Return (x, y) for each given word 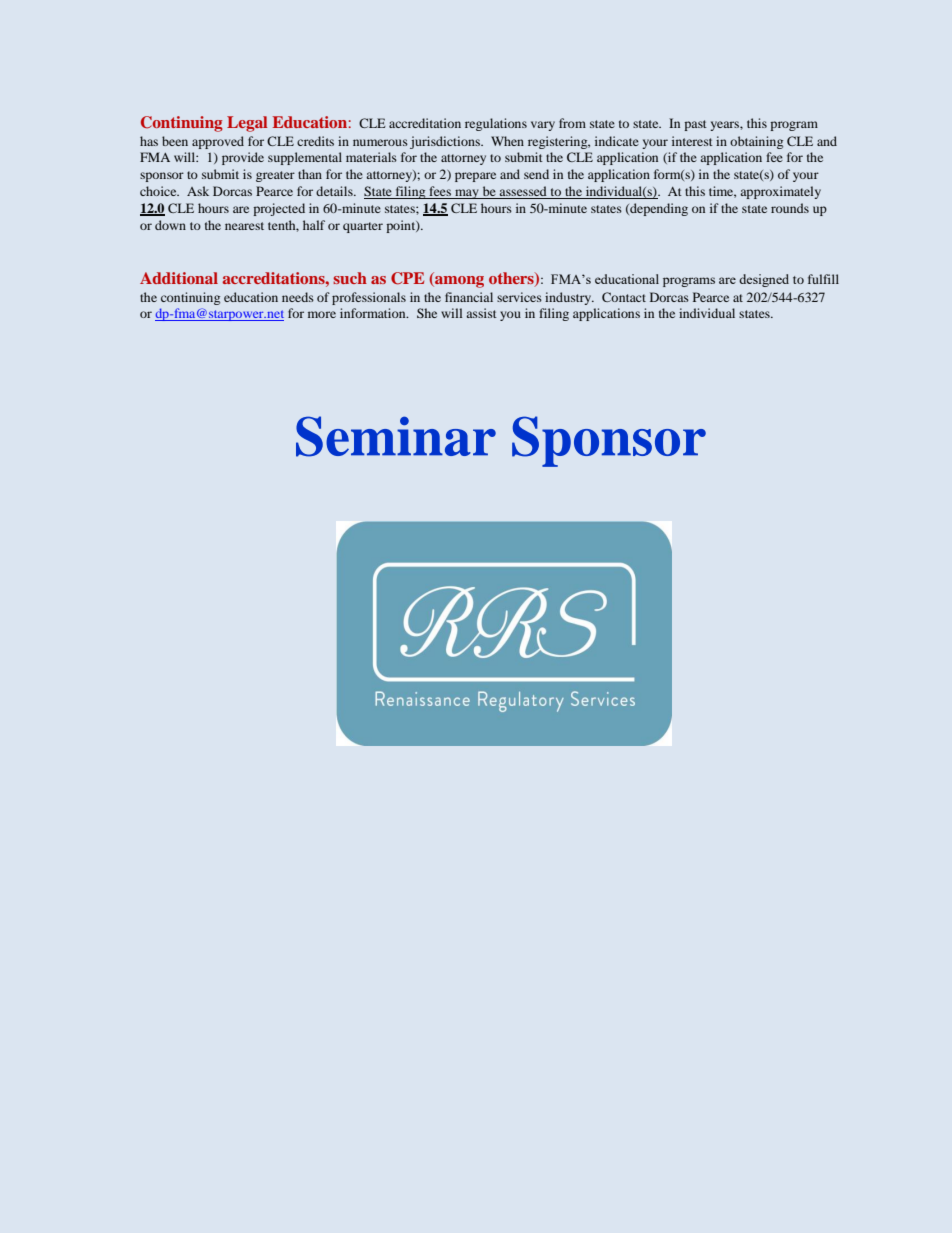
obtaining (756, 142)
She (427, 313)
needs (298, 297)
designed (764, 280)
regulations (496, 124)
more (322, 314)
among (458, 282)
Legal (247, 124)
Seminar (396, 436)
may (467, 194)
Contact (624, 297)
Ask (198, 191)
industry (569, 298)
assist (481, 313)
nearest (244, 226)
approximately (780, 192)
